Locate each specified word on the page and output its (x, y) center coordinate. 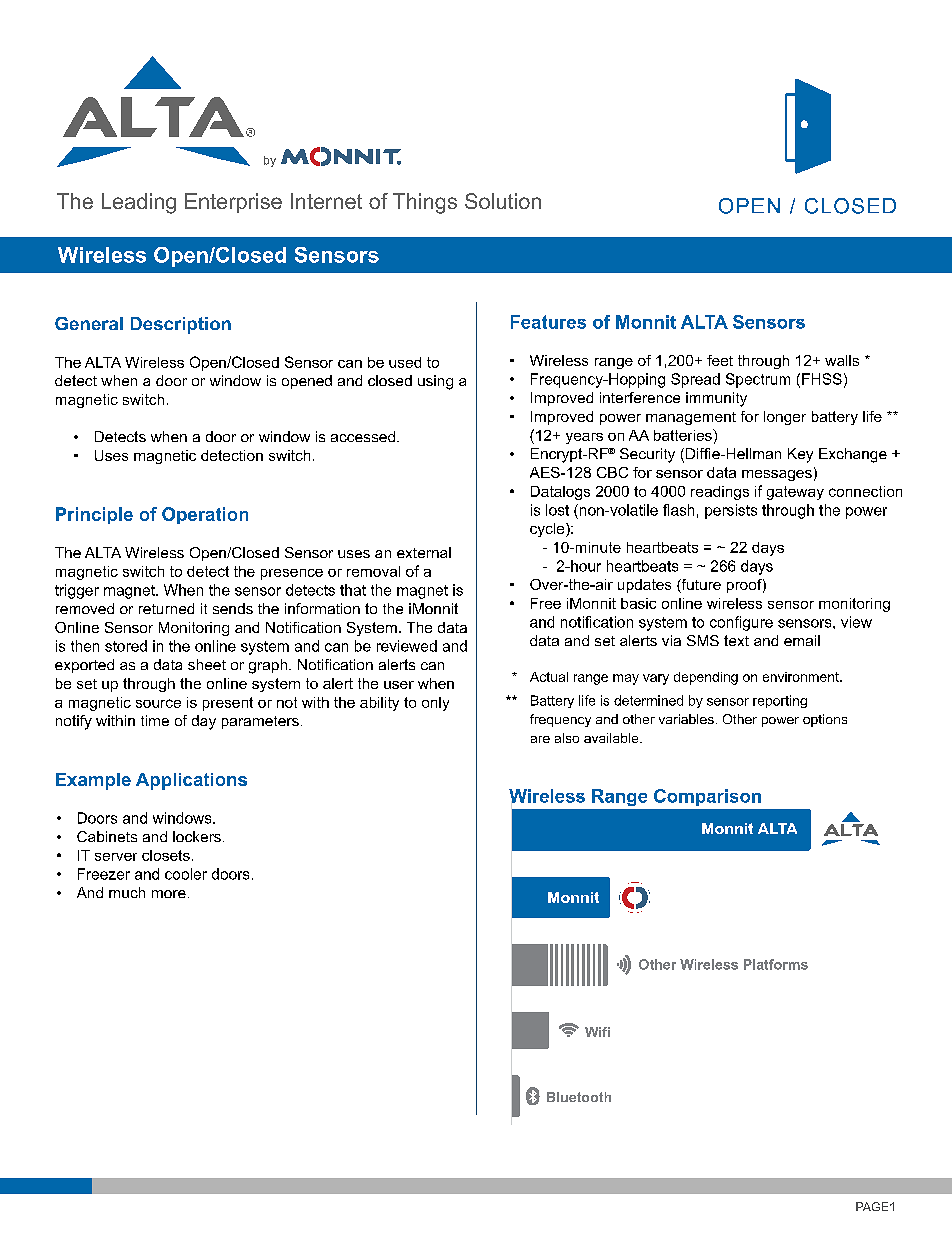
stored (126, 646)
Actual (549, 677)
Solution (503, 201)
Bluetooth (579, 1097)
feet (720, 360)
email (802, 640)
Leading (139, 203)
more (169, 894)
